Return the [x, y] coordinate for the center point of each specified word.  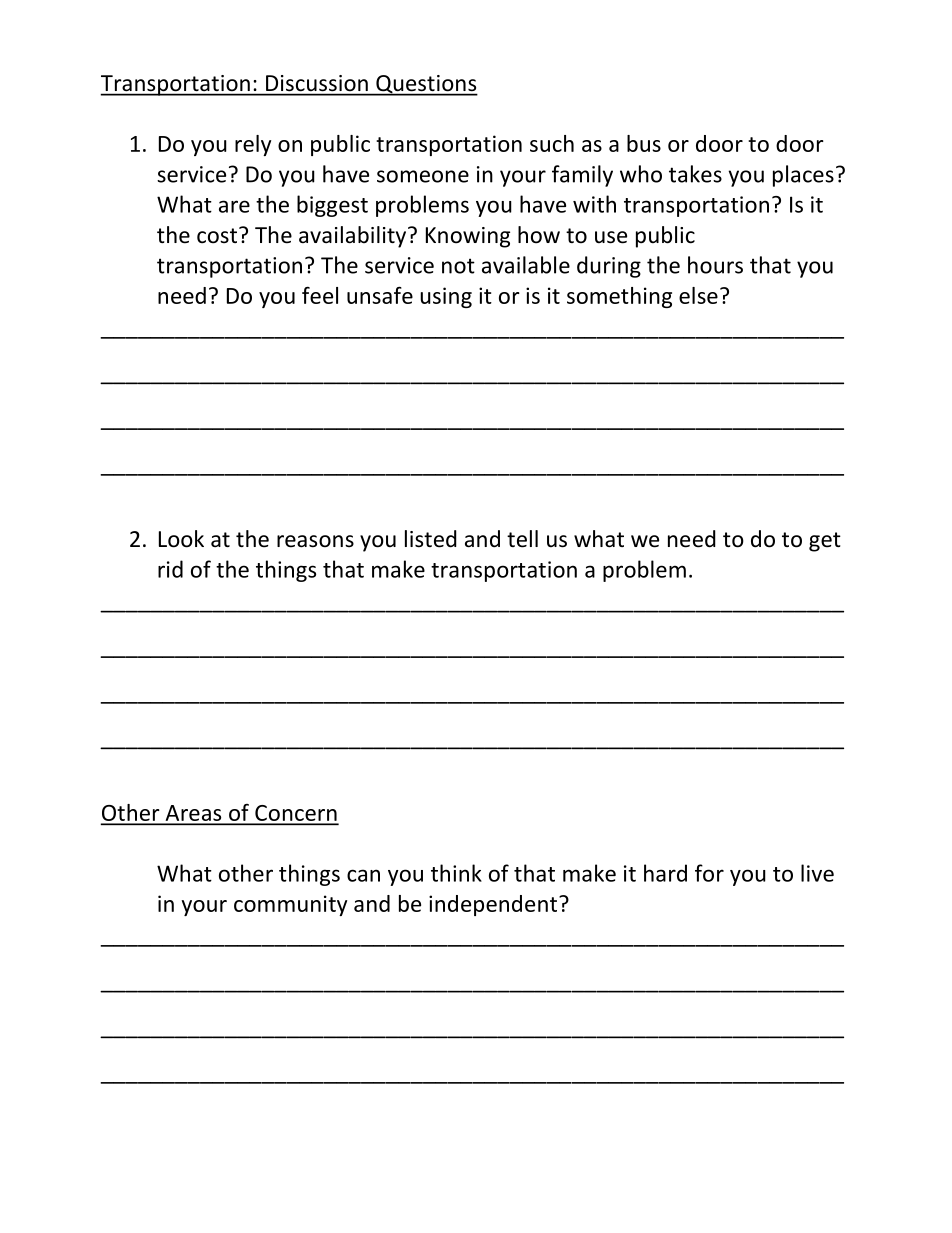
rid [170, 569]
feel [320, 295]
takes [695, 174]
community [290, 905]
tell [522, 539]
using [446, 297]
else [698, 295]
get [825, 542]
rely [253, 145]
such [552, 143]
